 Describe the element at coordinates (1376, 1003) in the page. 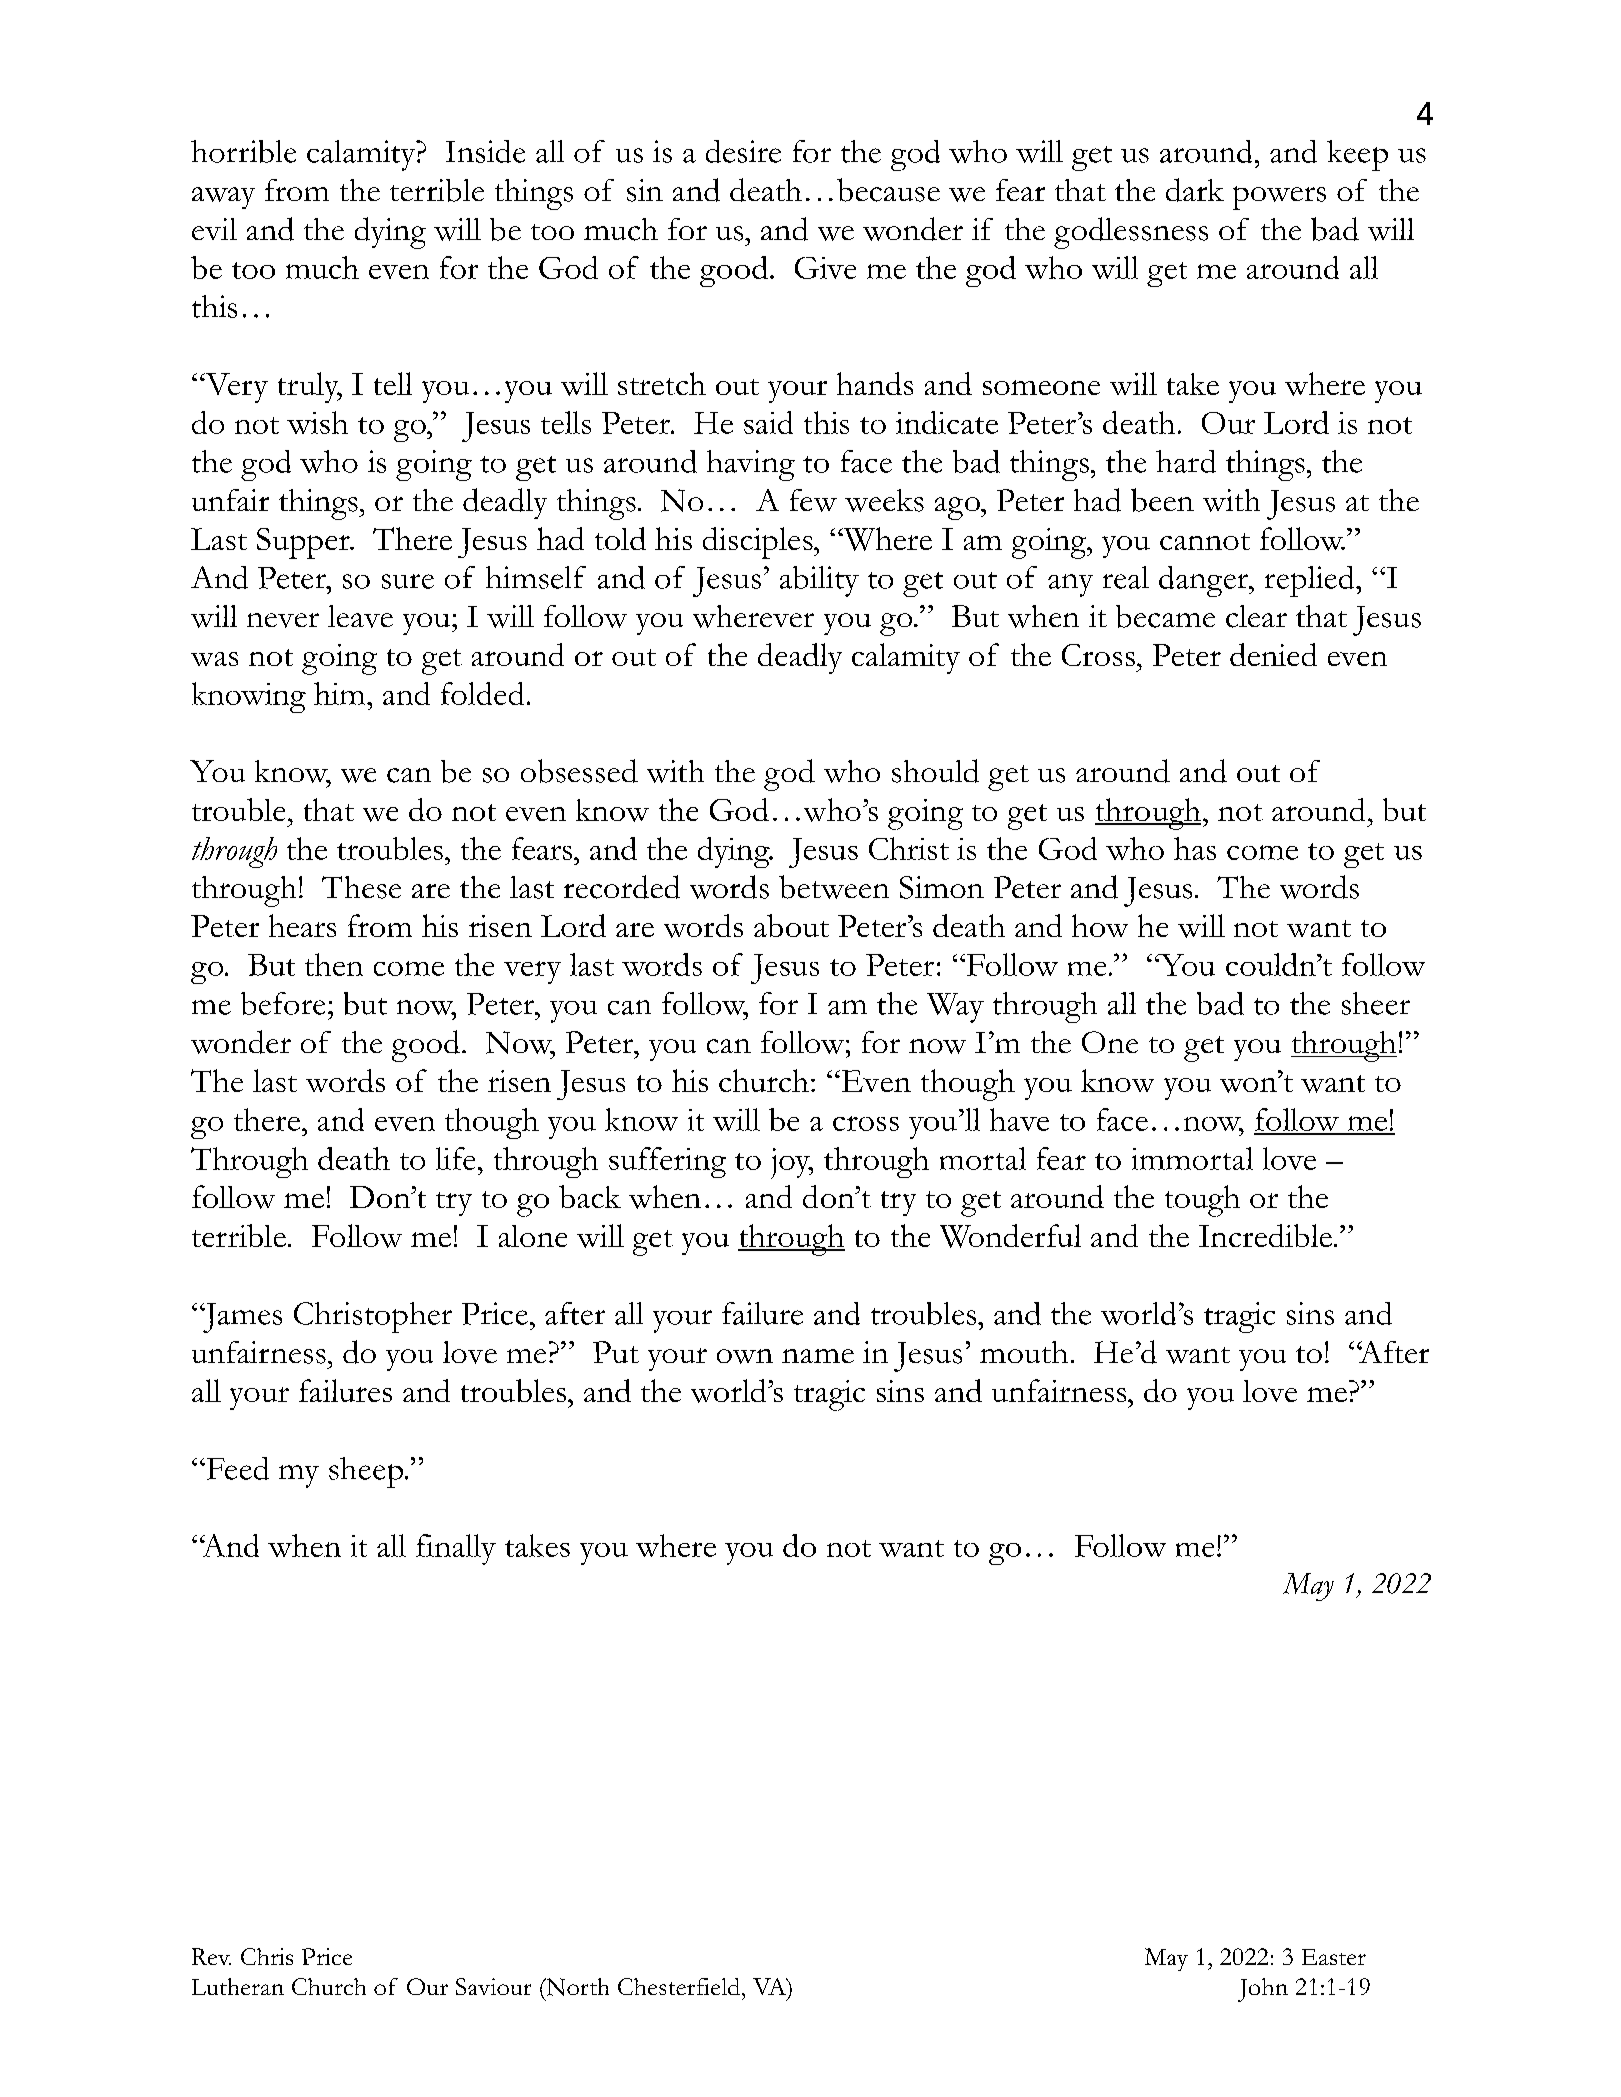

I see `sheer` at that location.
